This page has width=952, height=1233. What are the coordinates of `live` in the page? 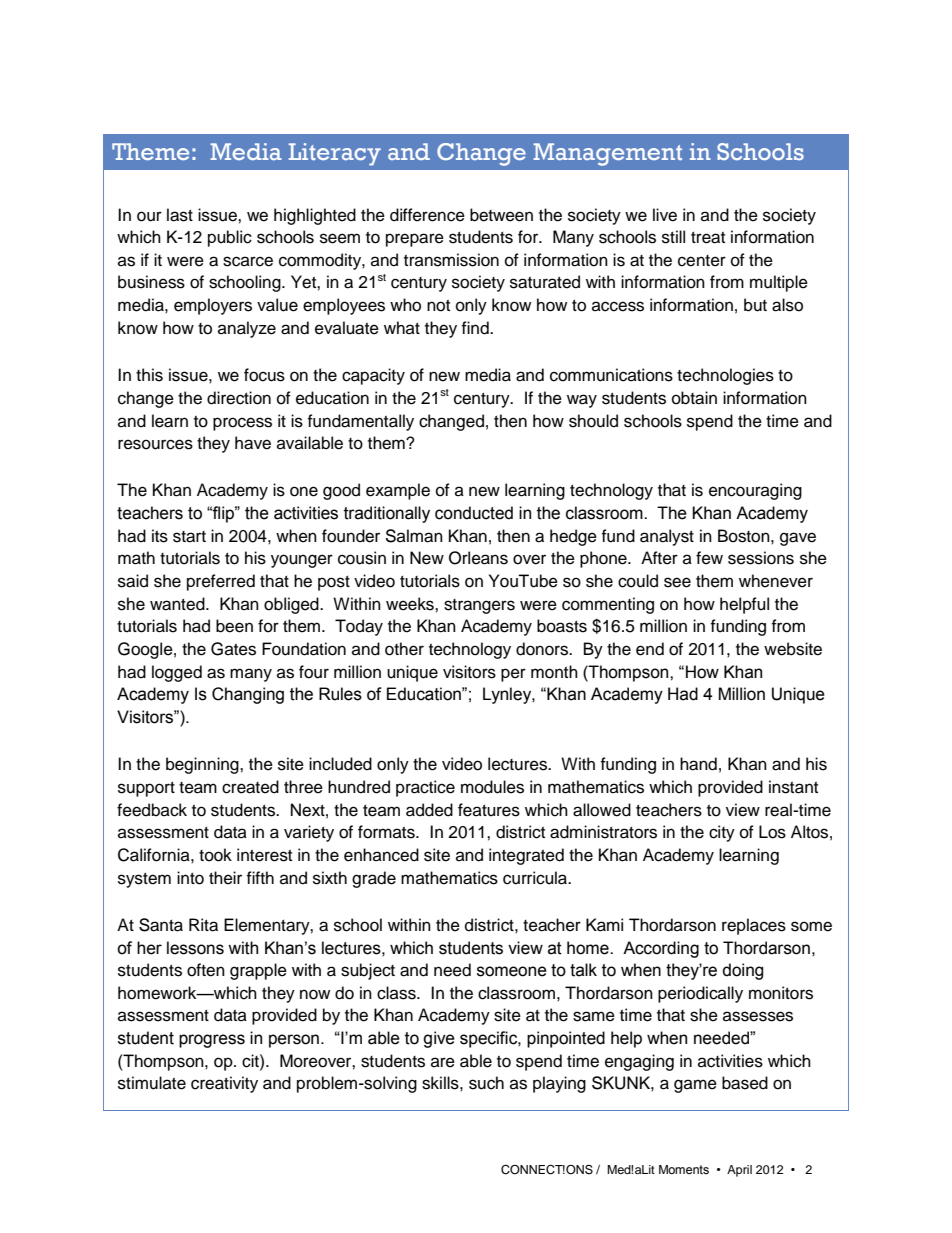 It's located at (665, 215).
